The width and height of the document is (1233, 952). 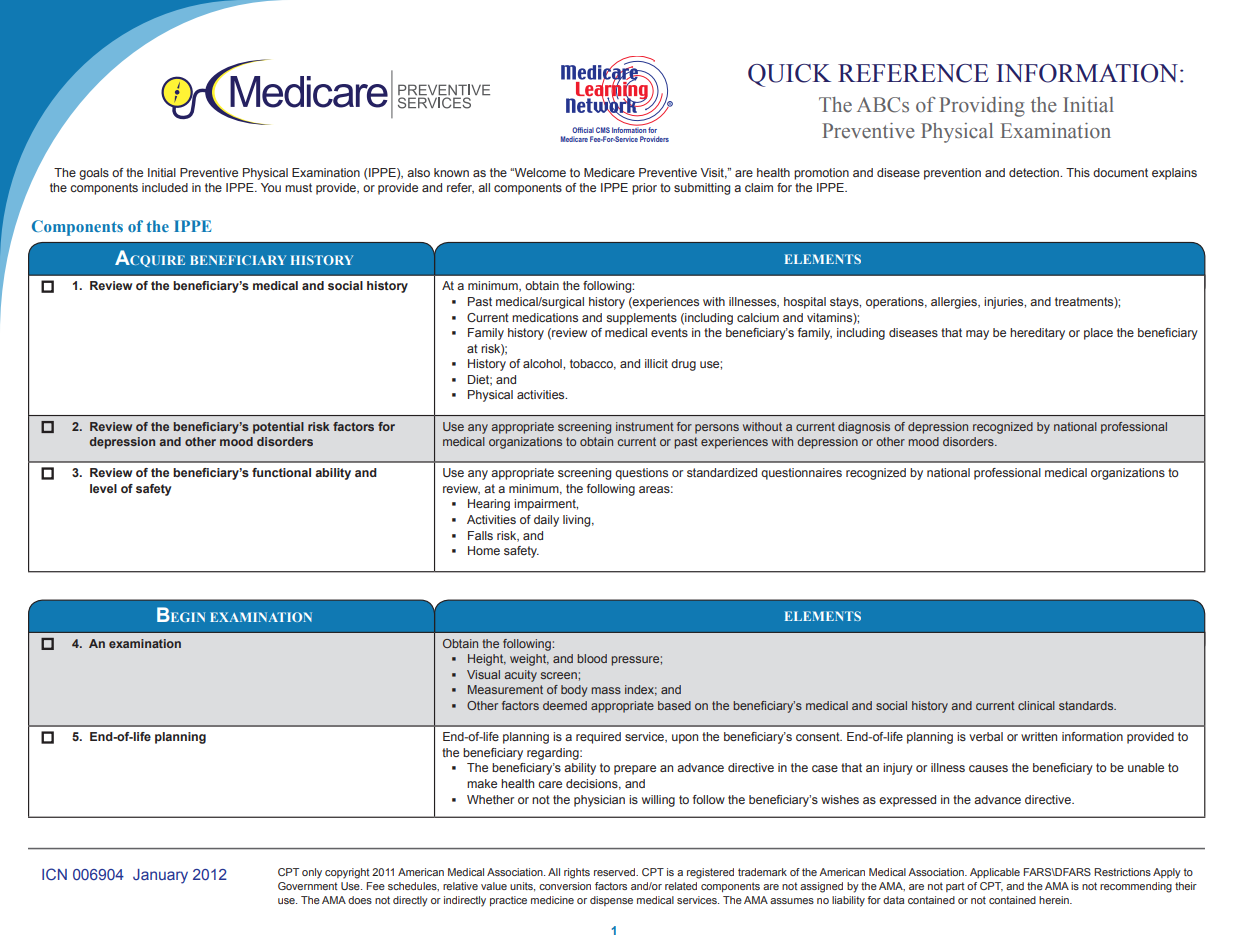 What do you see at coordinates (995, 873) in the document?
I see `Applicable` at bounding box center [995, 873].
